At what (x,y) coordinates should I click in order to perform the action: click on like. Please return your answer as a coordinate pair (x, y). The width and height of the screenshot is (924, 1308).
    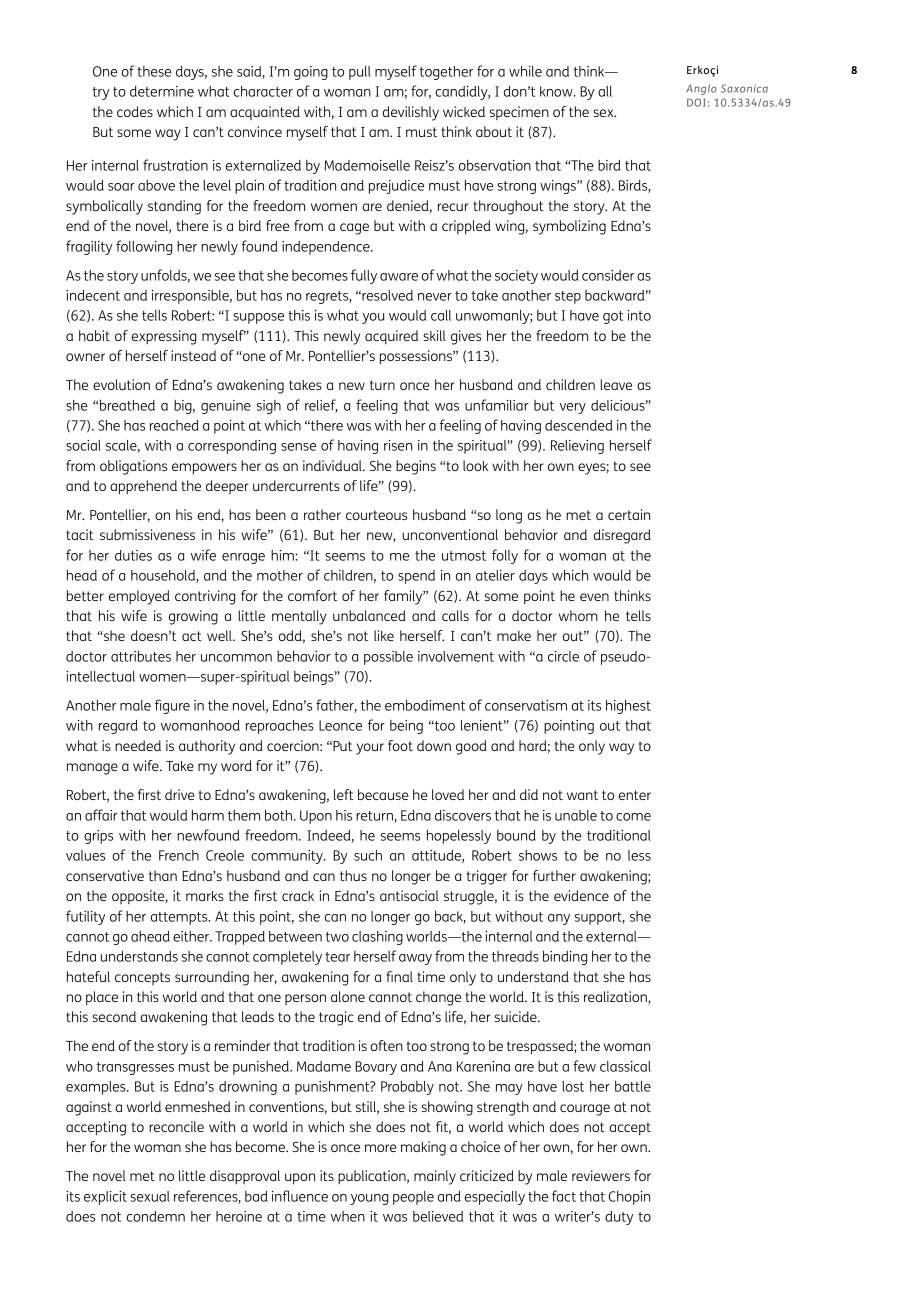
    Looking at the image, I should click on (384, 635).
